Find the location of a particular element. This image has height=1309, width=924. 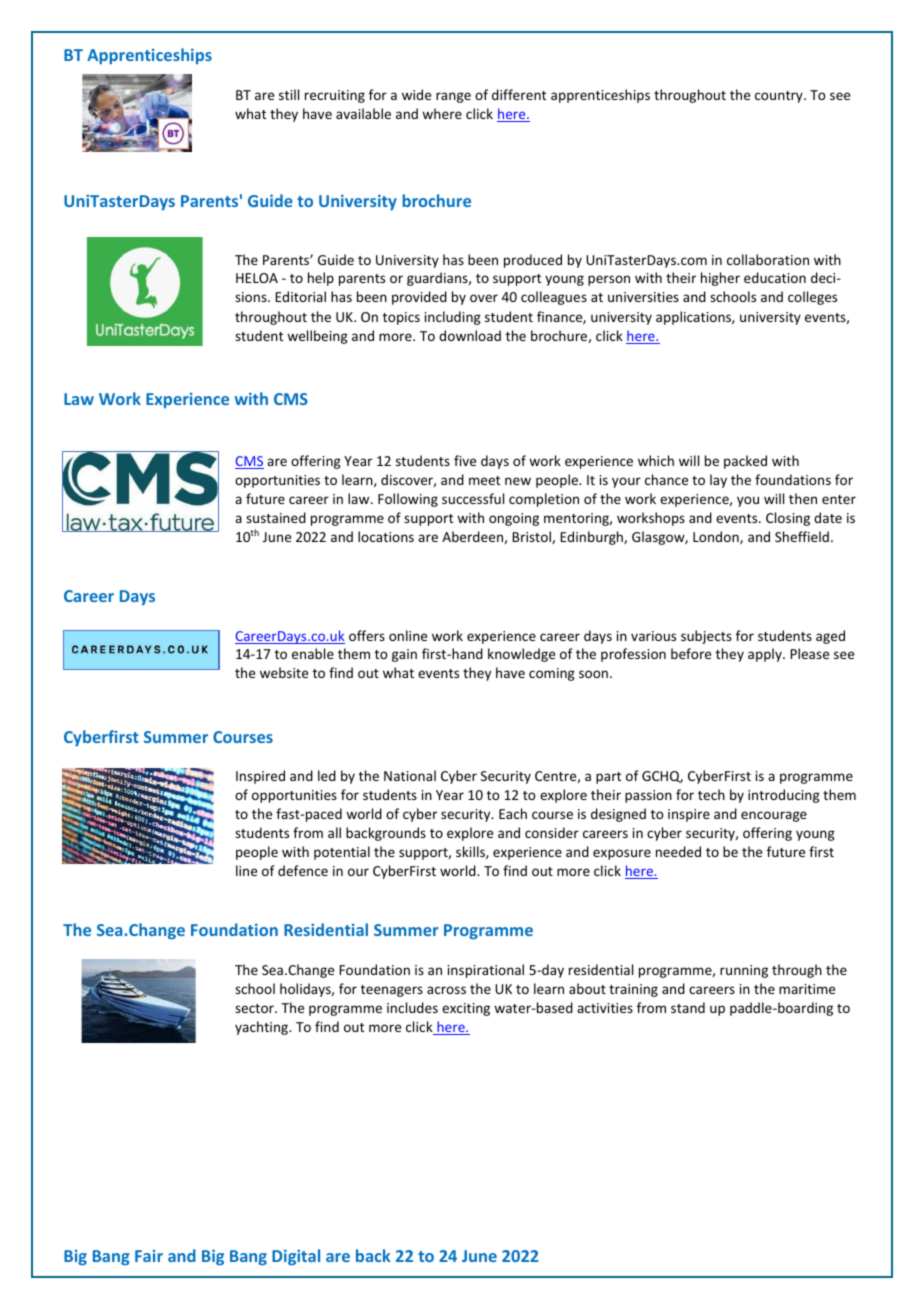

knowledge is located at coordinates (521, 655).
